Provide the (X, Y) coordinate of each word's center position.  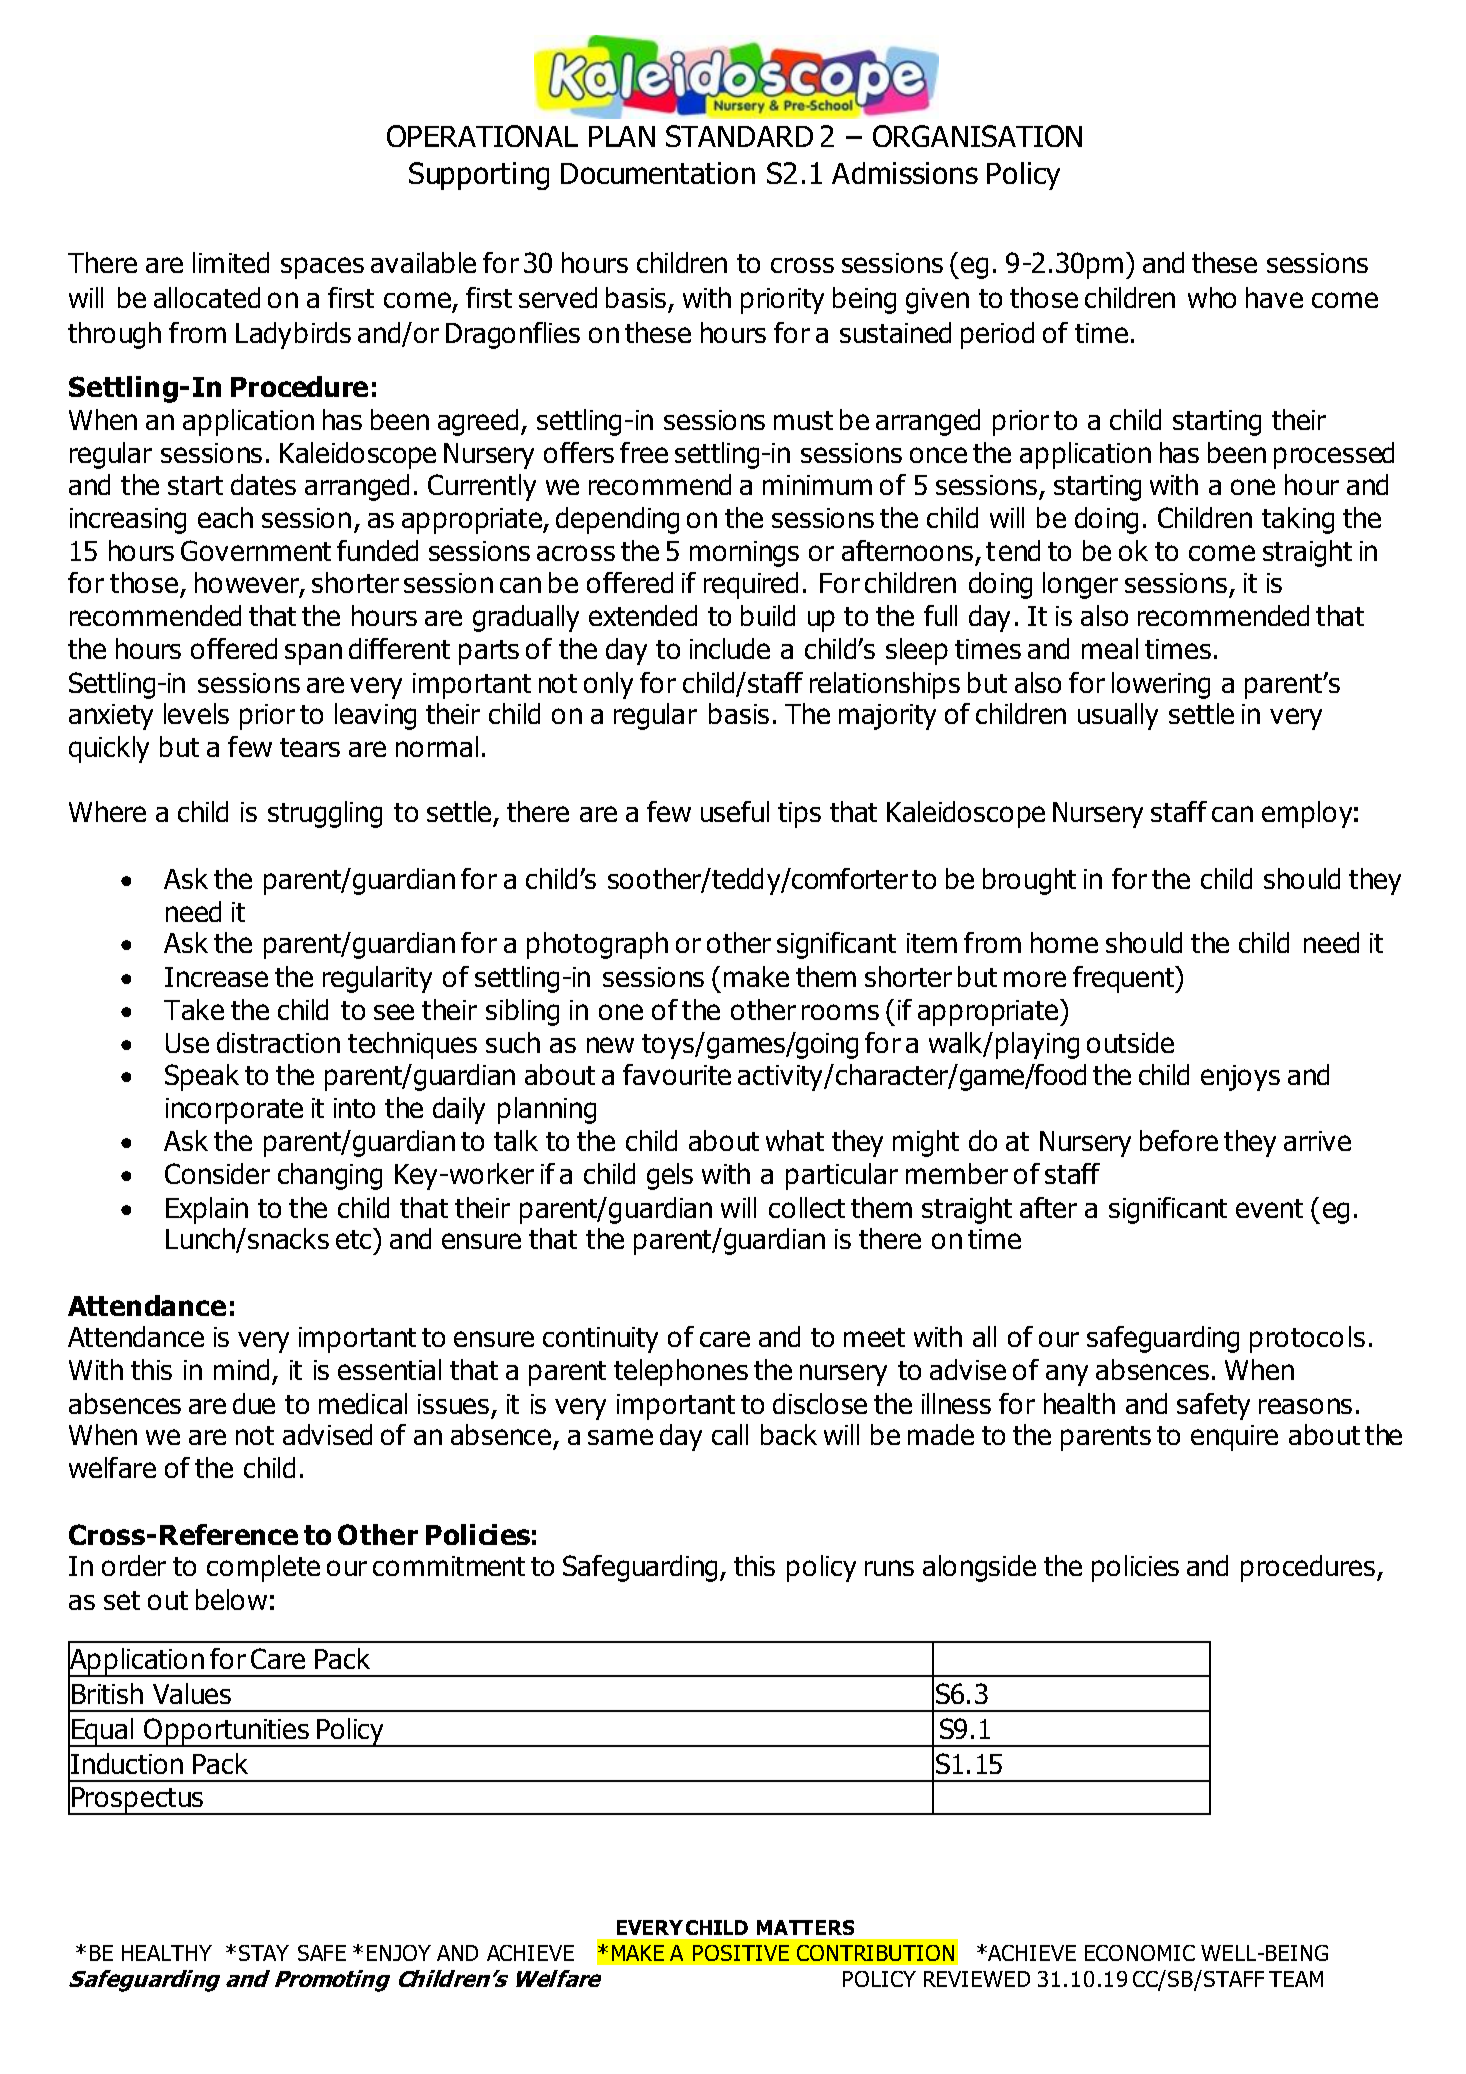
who (1212, 297)
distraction (278, 1042)
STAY (264, 1953)
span (313, 654)
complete (263, 1568)
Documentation (658, 173)
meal (1110, 648)
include (730, 648)
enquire (1234, 1438)
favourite (677, 1074)
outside (1130, 1042)
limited (231, 262)
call (730, 1434)
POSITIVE (741, 1953)
